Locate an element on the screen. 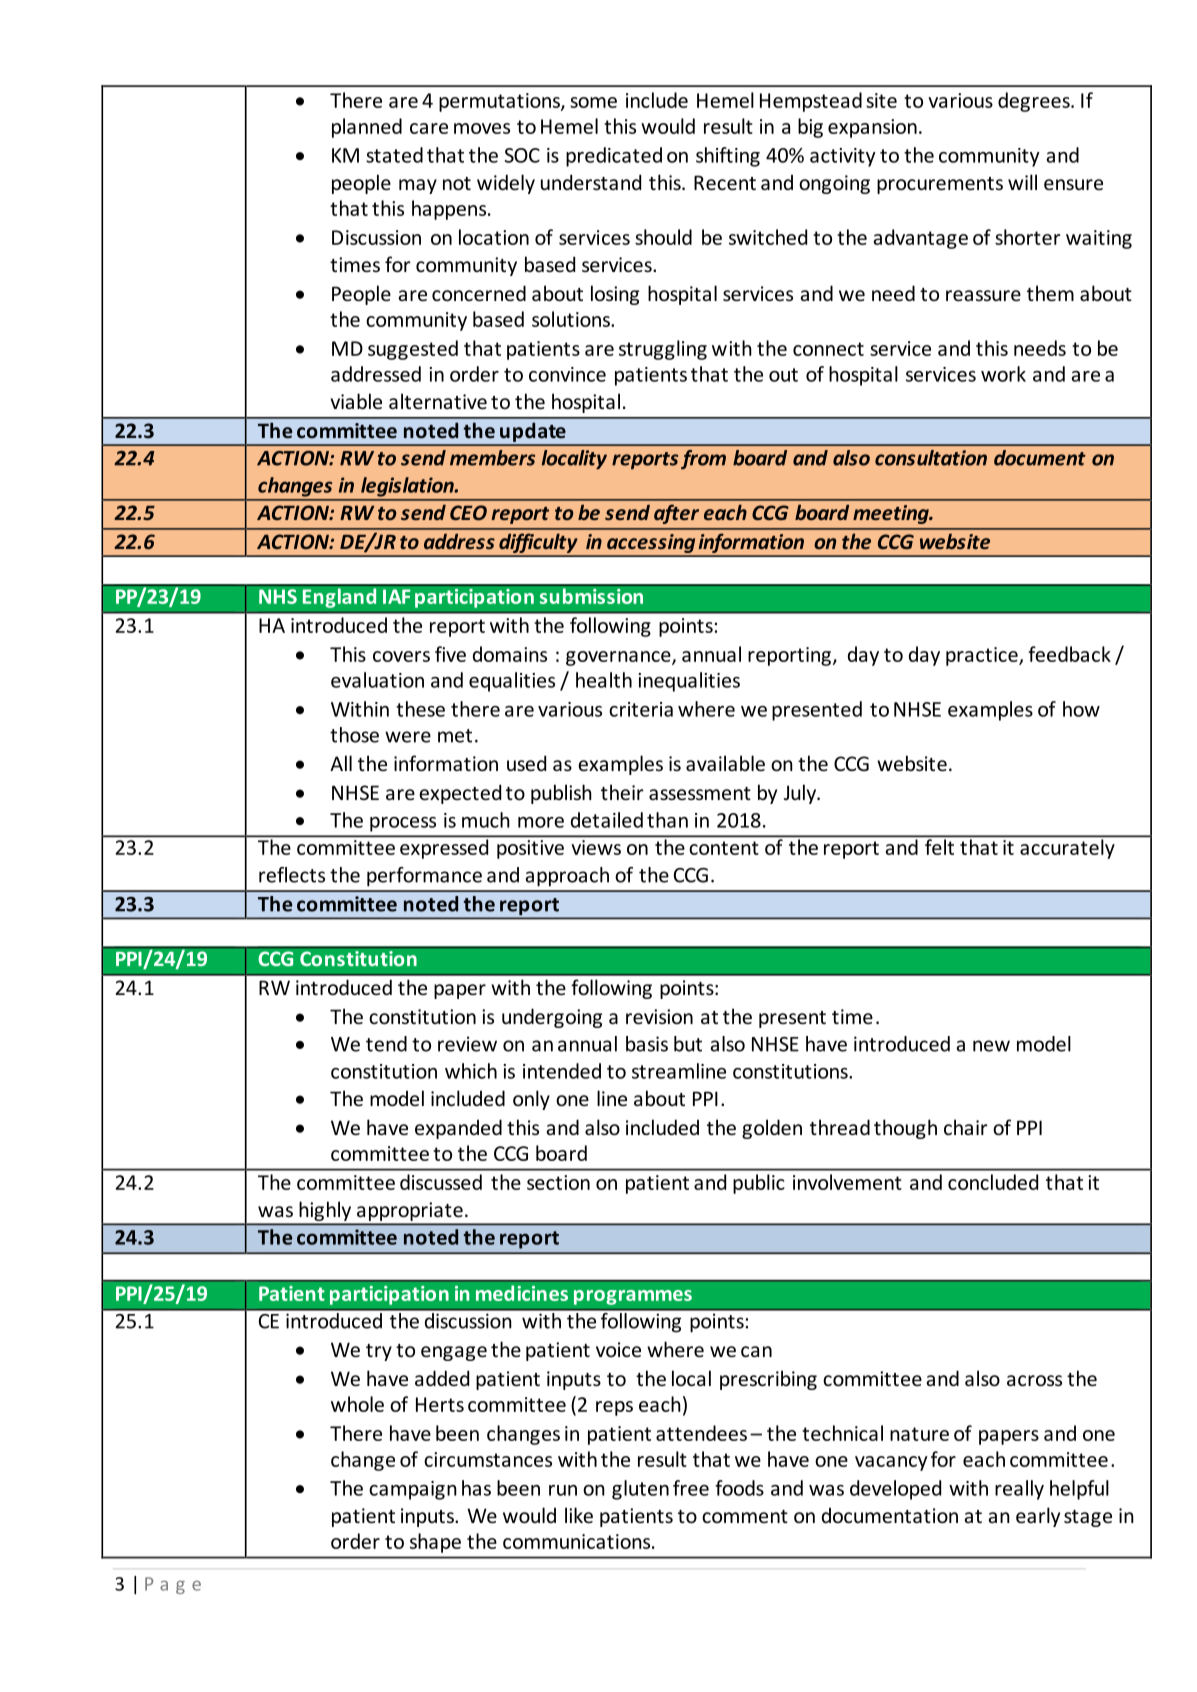  how is located at coordinates (1081, 709).
